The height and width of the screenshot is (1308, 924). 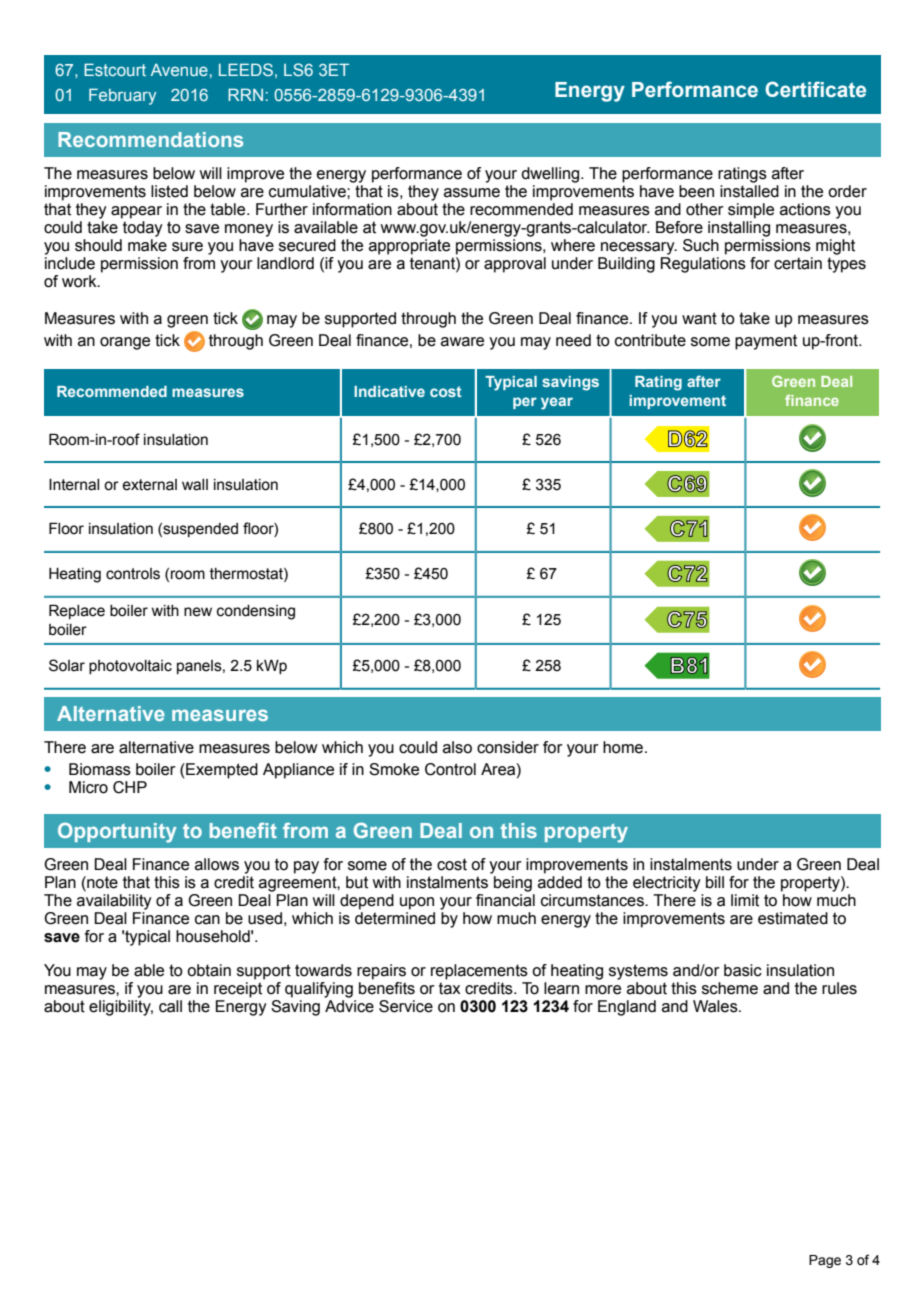 What do you see at coordinates (457, 747) in the screenshot?
I see `also` at bounding box center [457, 747].
